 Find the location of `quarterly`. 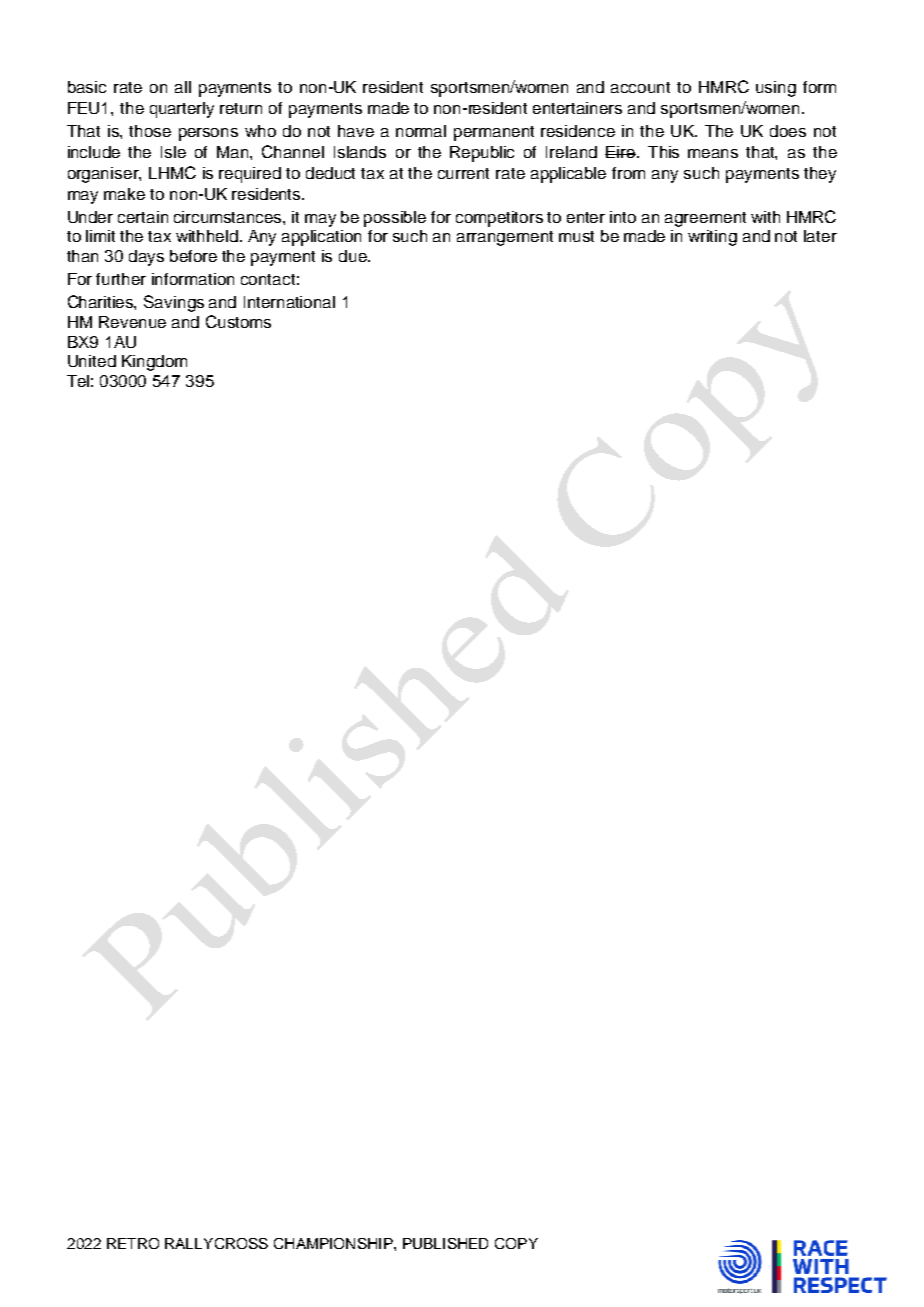

quarterly is located at coordinates (182, 110).
